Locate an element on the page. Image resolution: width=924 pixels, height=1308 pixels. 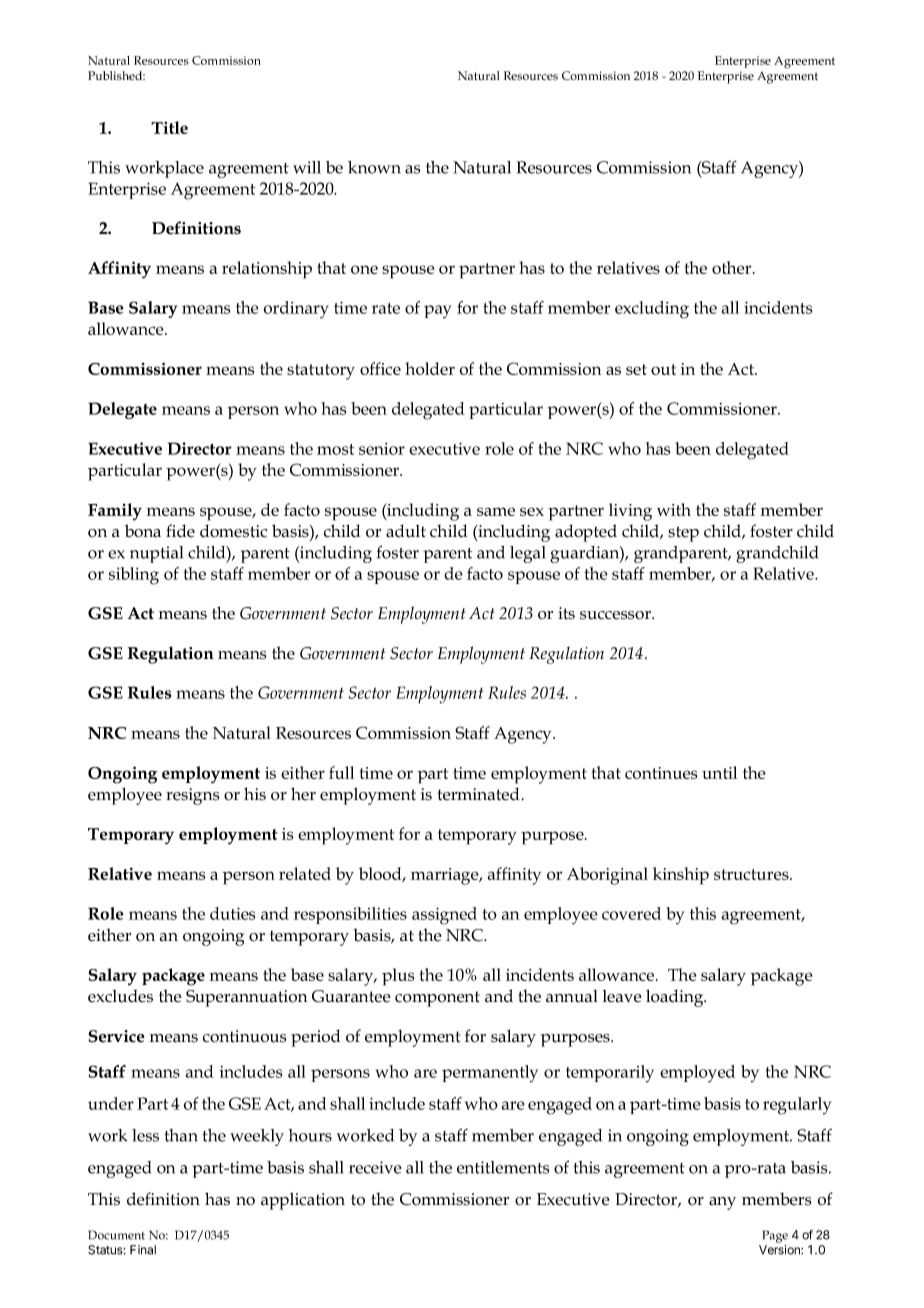
until is located at coordinates (719, 772).
